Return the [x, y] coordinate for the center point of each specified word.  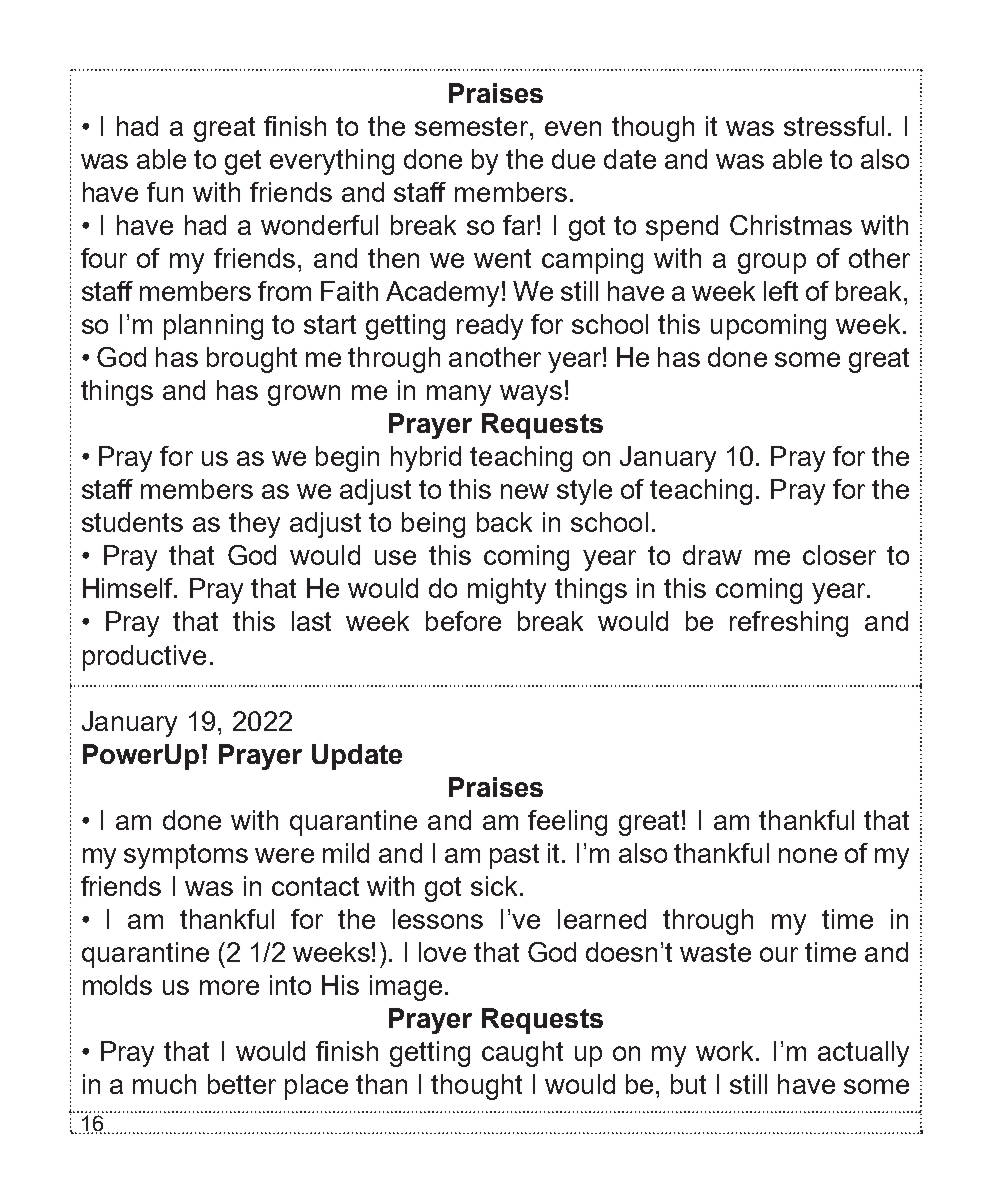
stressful [834, 126]
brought [252, 360]
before [463, 621]
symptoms [186, 856]
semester [473, 126]
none [808, 855]
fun [165, 192]
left [781, 291]
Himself [129, 588]
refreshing [789, 624]
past [514, 856]
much [164, 1084]
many [459, 395]
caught [522, 1054]
